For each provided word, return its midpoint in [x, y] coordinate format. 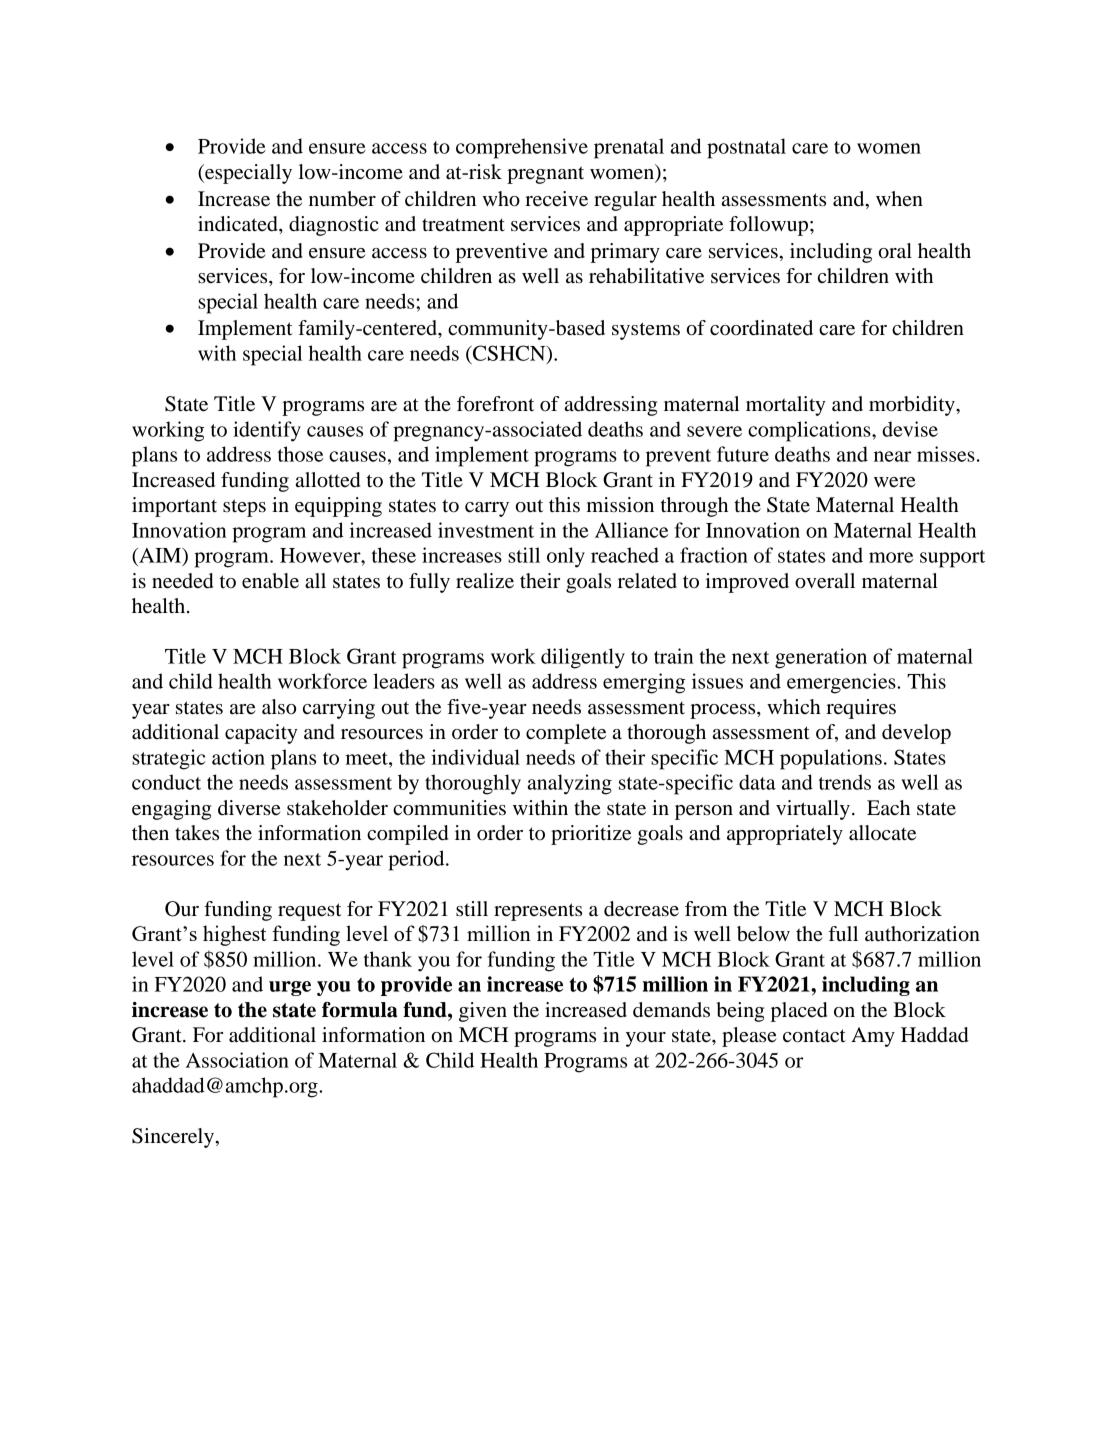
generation [821, 658]
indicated [239, 224]
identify [267, 431]
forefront [495, 404]
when [899, 199]
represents [538, 912]
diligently [583, 658]
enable [270, 581]
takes [197, 833]
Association [237, 1060]
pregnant [545, 175]
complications [810, 431]
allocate [882, 833]
